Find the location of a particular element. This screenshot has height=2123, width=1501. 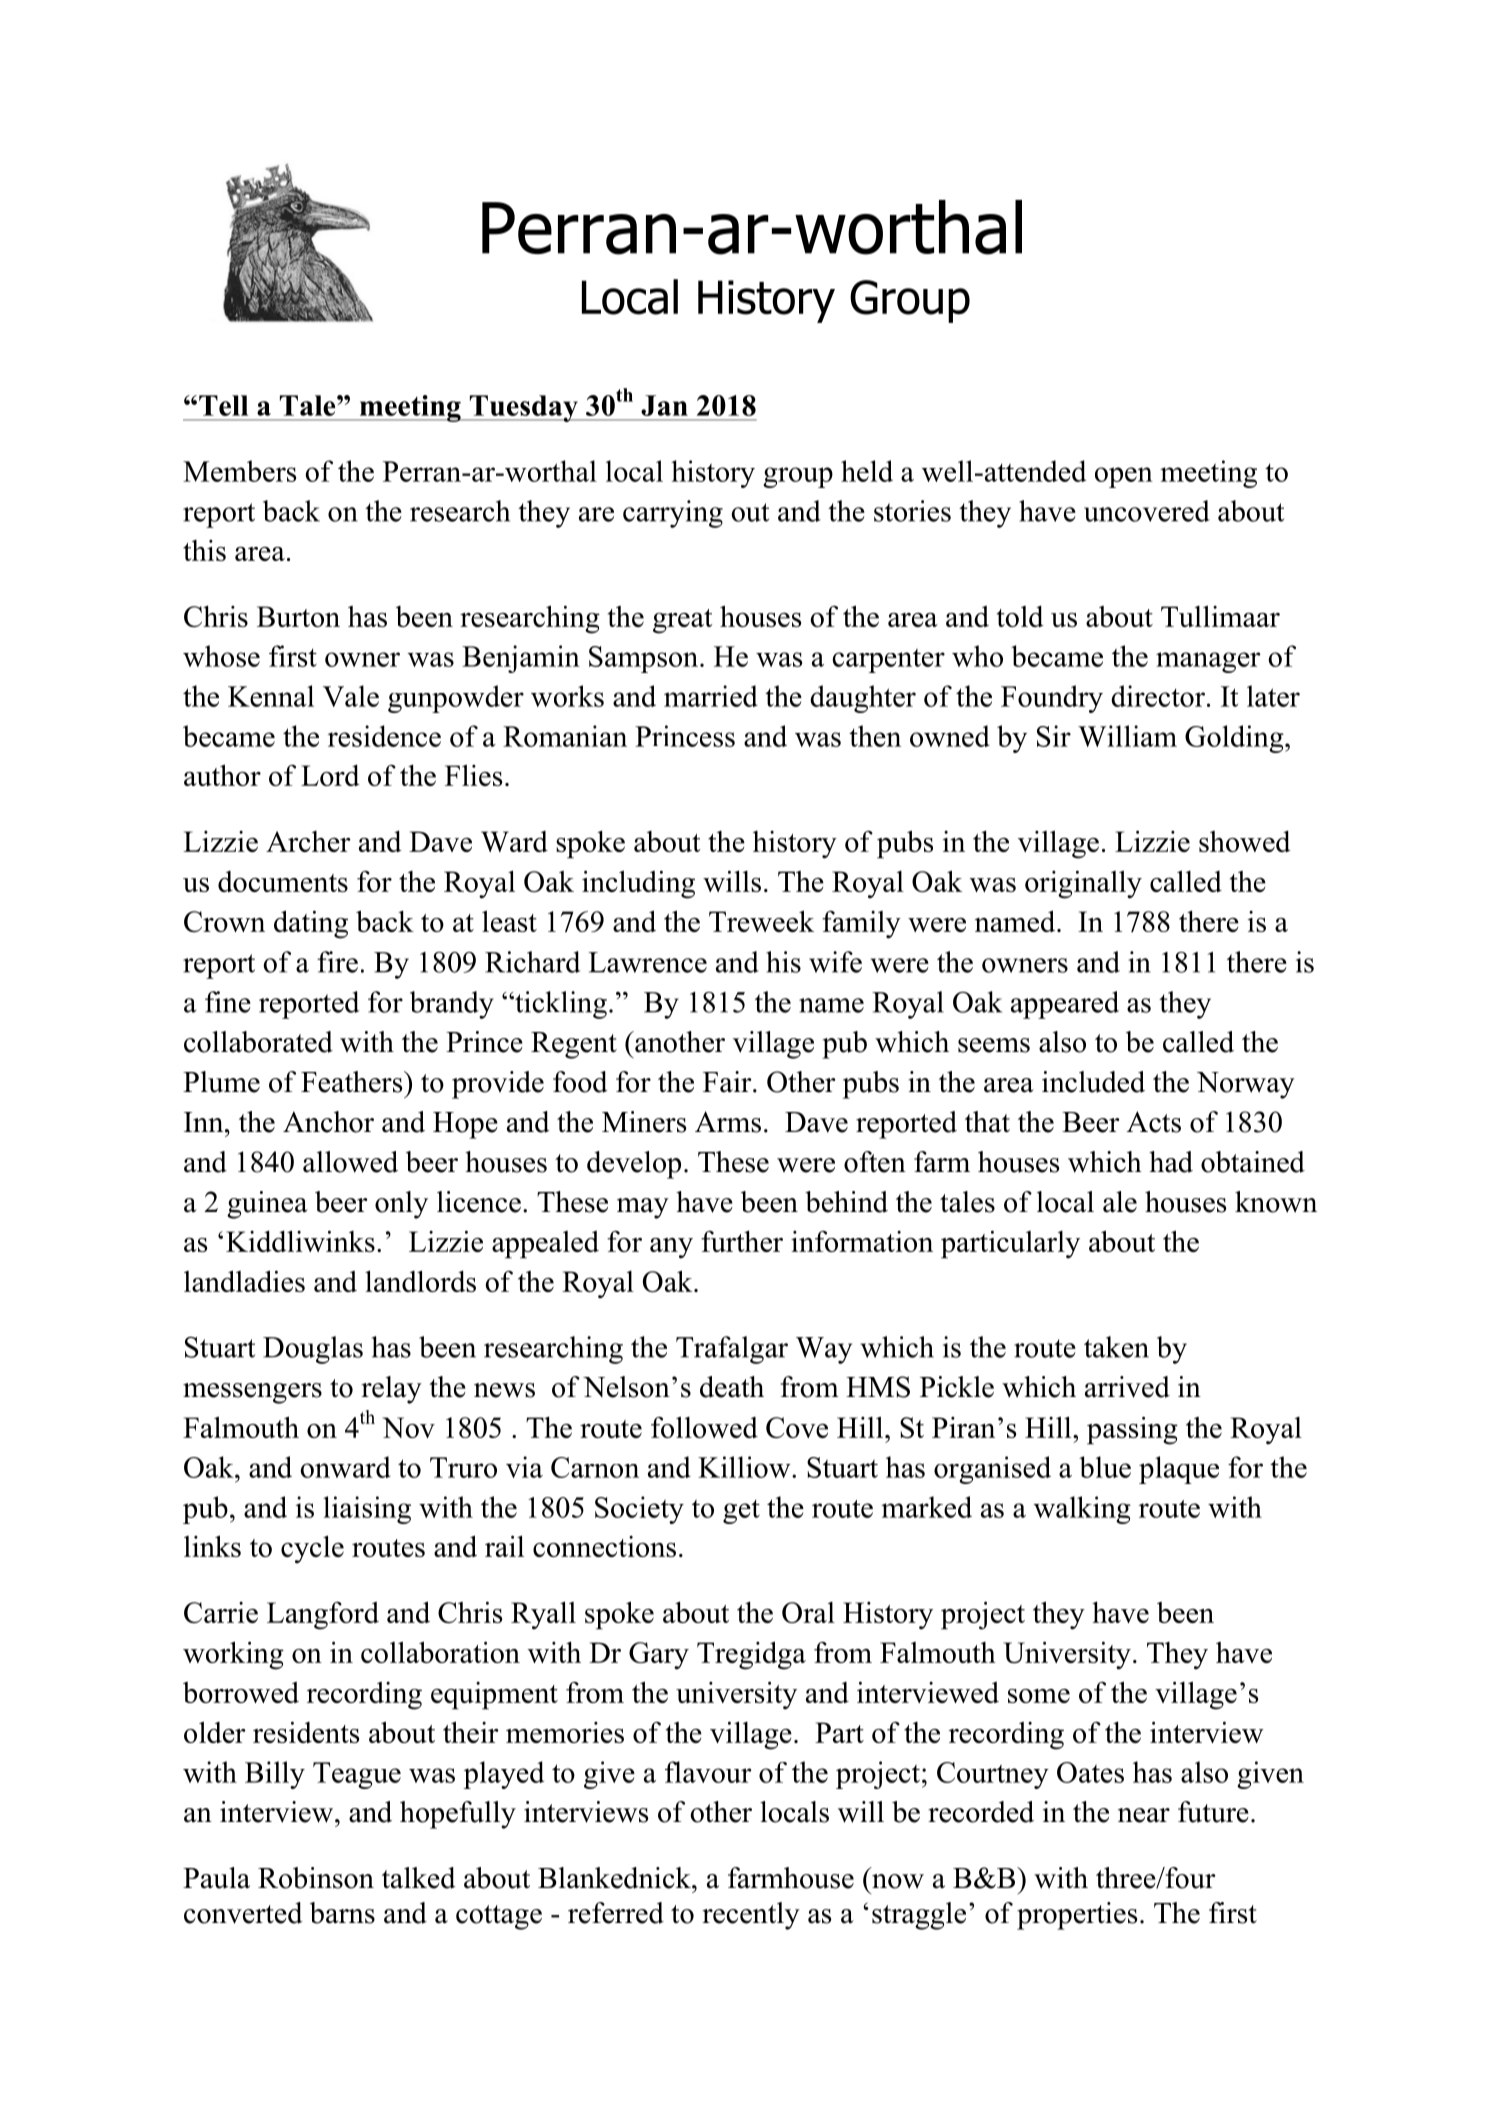

taken is located at coordinates (1116, 1347).
